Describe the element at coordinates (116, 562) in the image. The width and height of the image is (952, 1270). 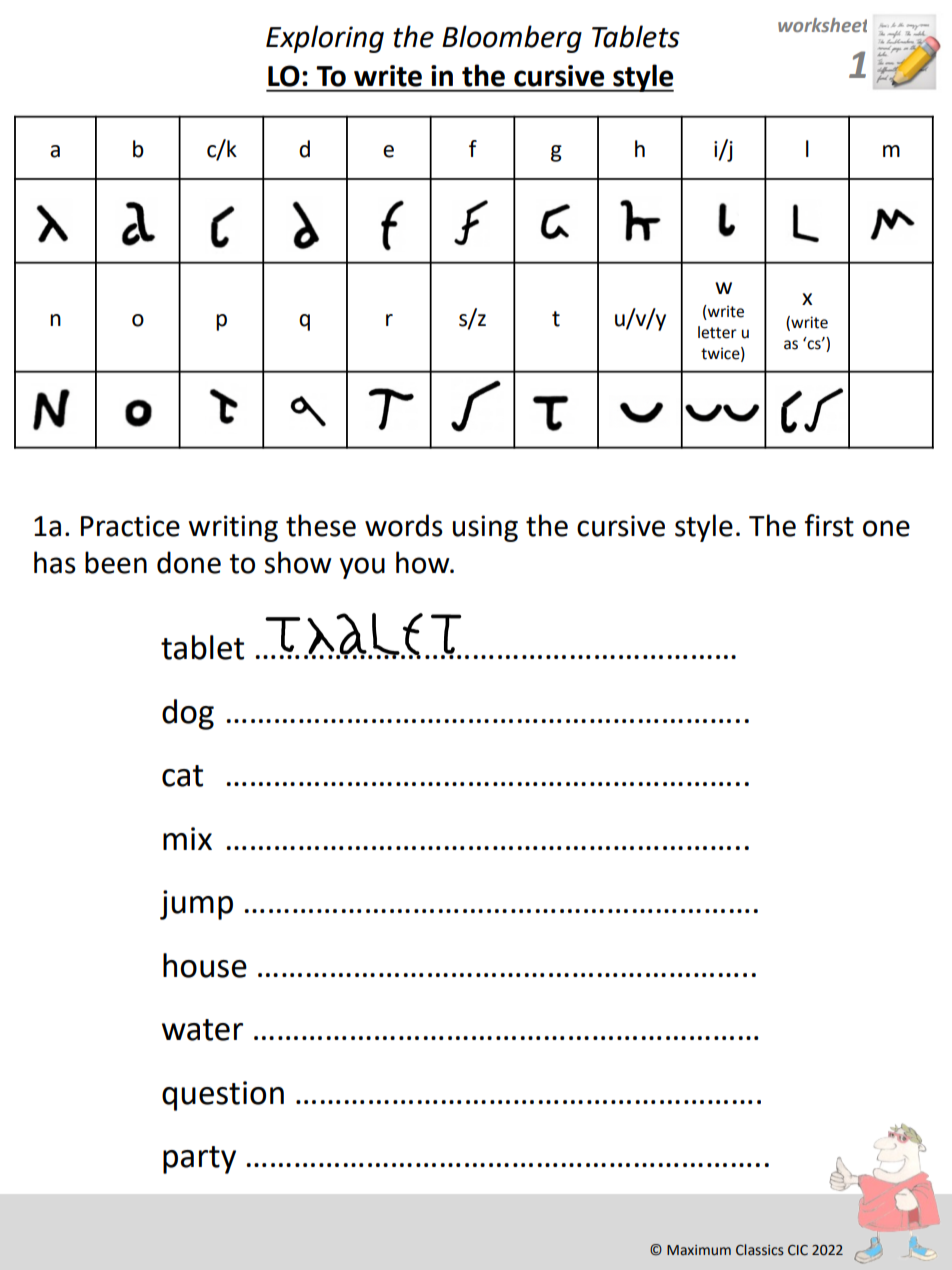
I see `been` at that location.
